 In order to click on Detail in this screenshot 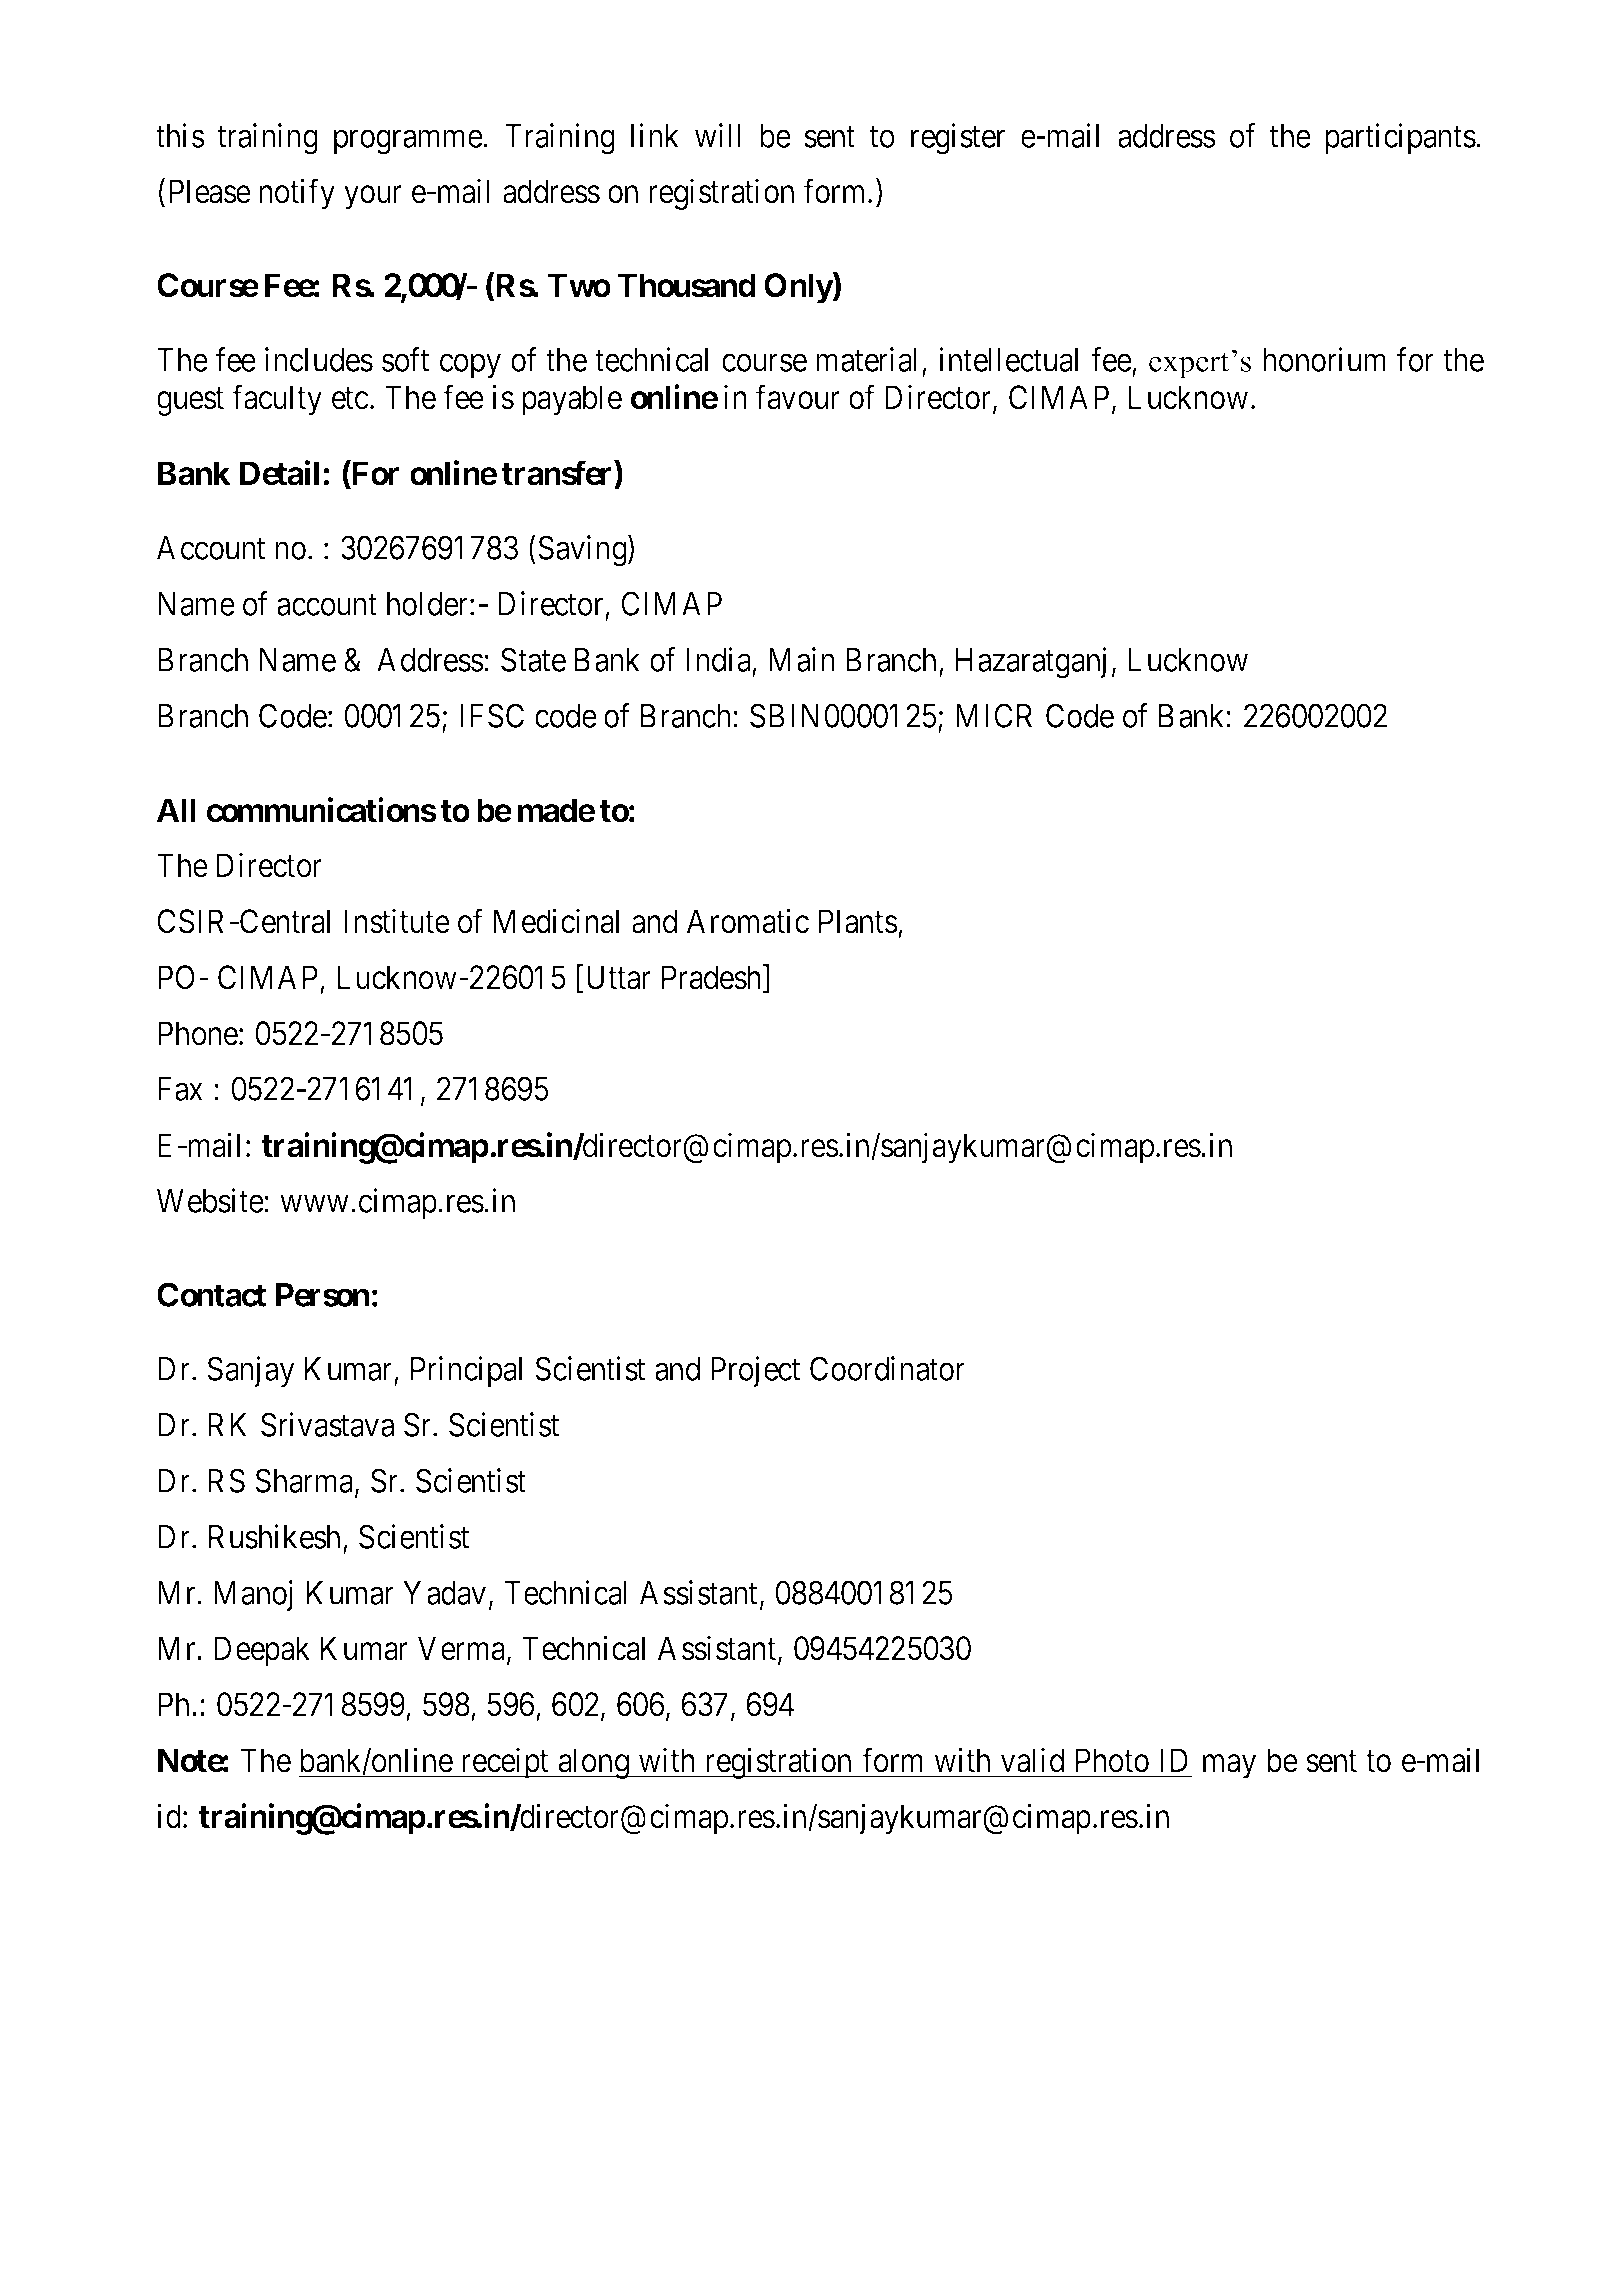, I will do `click(279, 473)`.
